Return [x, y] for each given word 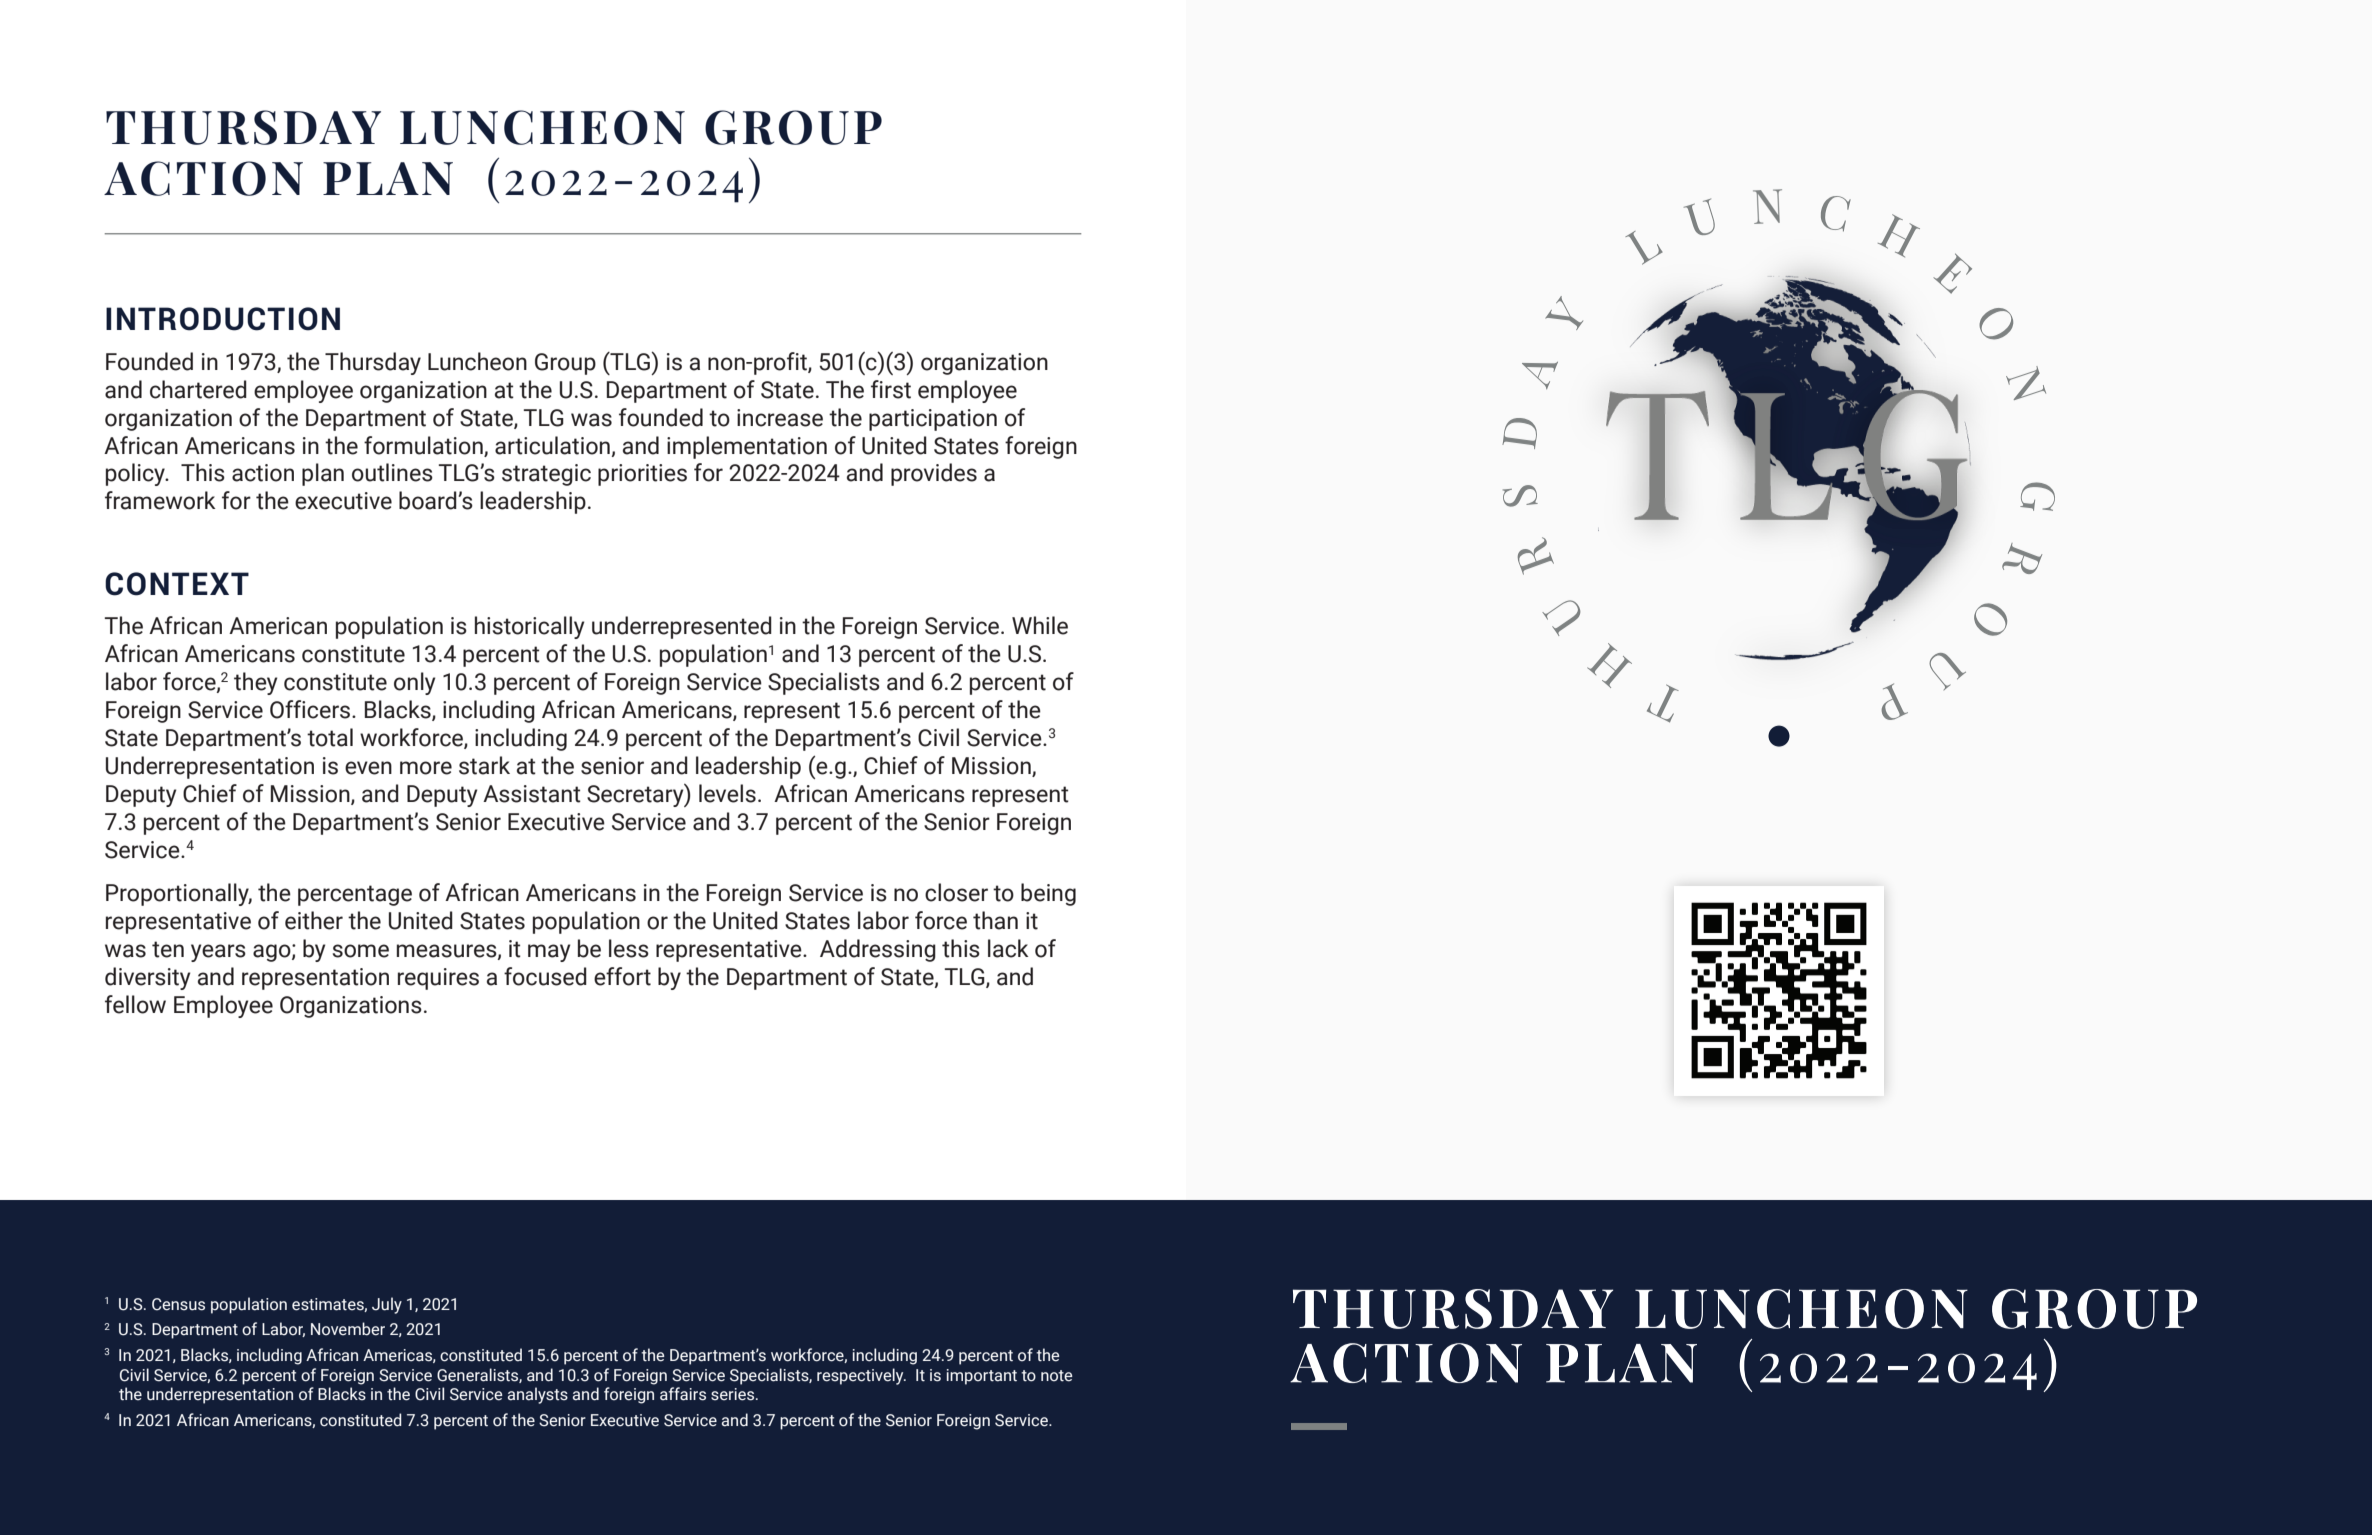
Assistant [532, 794]
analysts [538, 1395]
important [982, 1377]
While [1040, 625]
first [891, 389]
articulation [552, 445]
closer [956, 892]
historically [529, 627]
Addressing [878, 950]
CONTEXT [177, 584]
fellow [135, 1004]
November [348, 1329]
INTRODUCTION [223, 319]
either [314, 920]
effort [622, 976]
